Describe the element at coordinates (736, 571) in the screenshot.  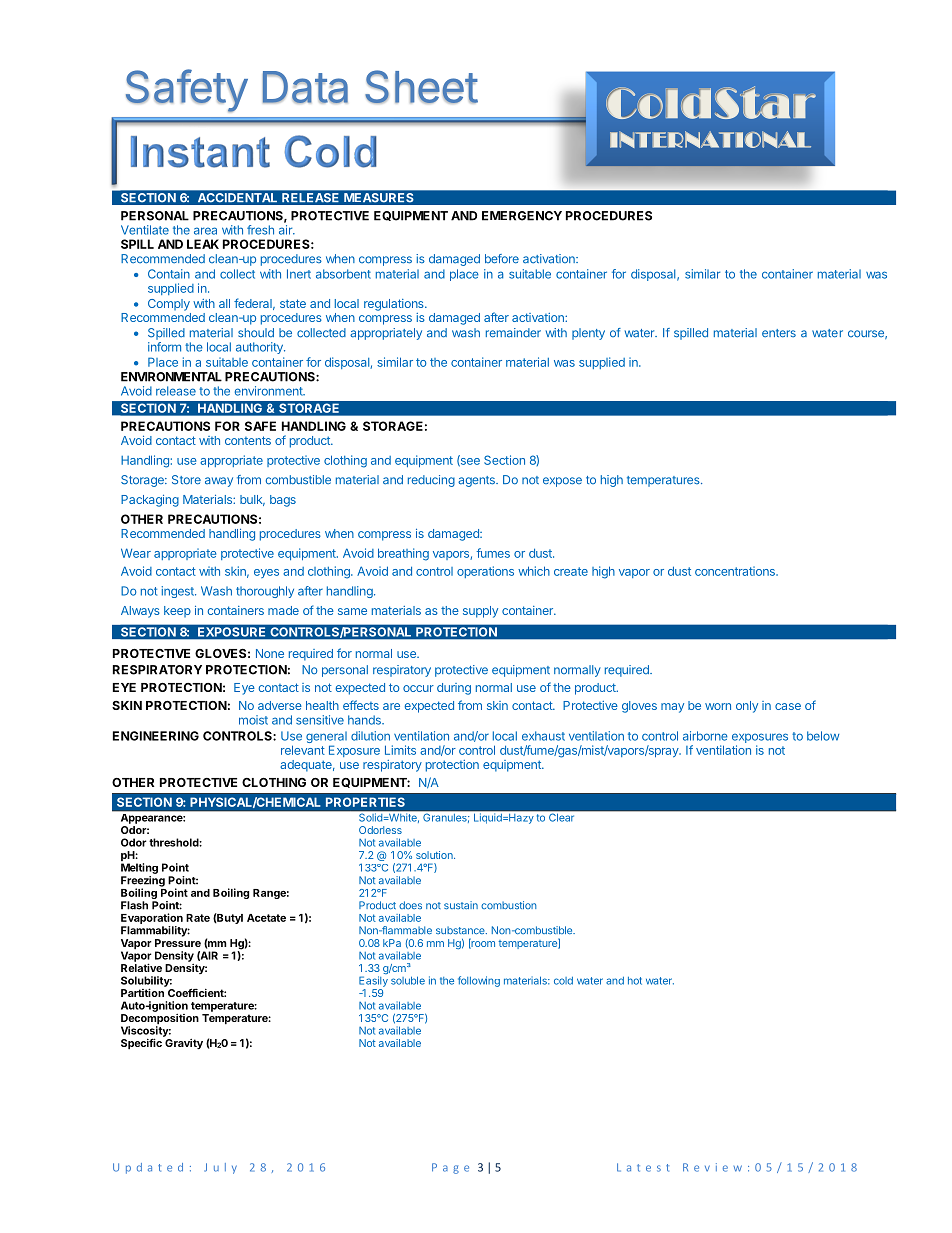
I see `concentrations` at that location.
